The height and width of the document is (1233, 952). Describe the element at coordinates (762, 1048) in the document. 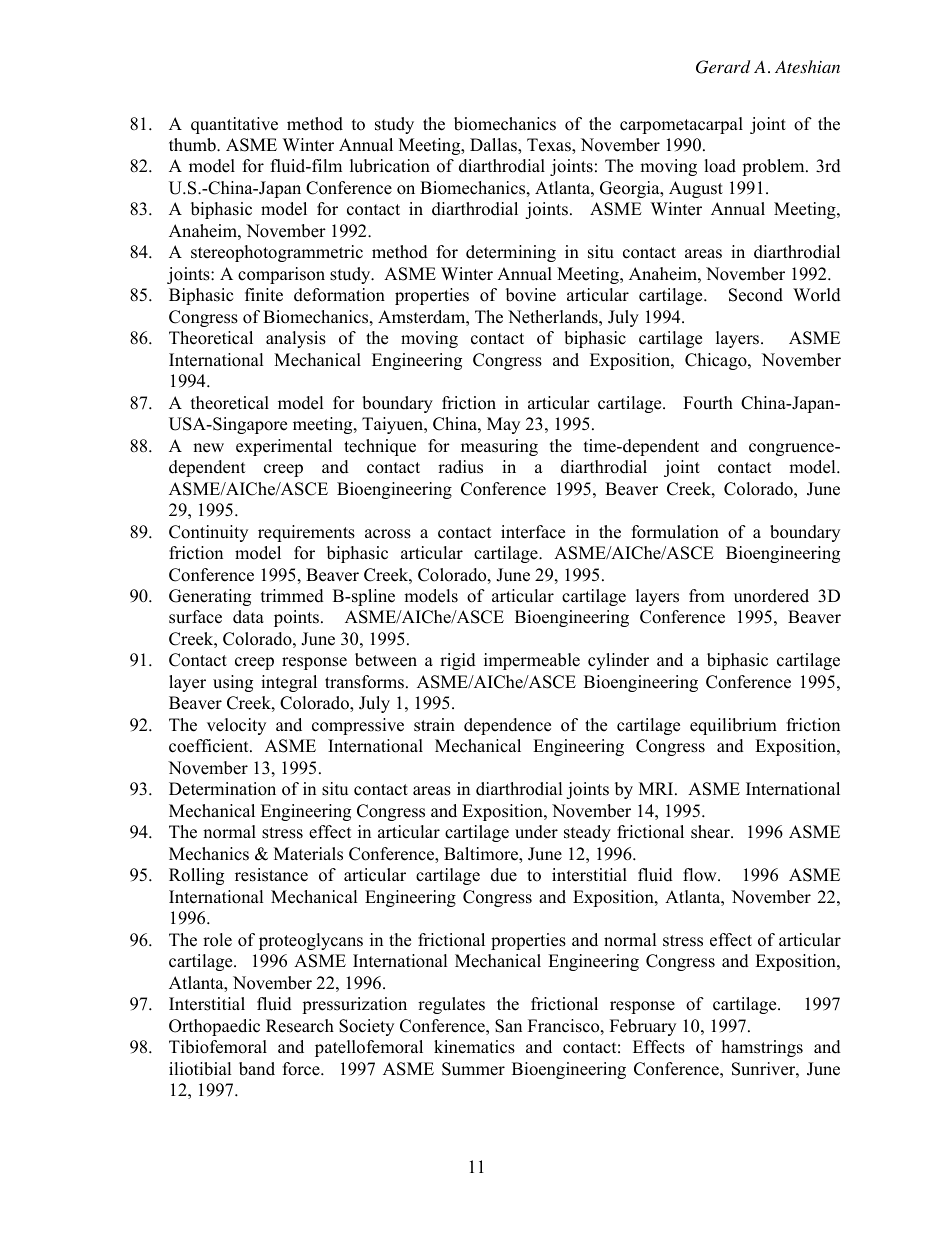

I see `hamstrings` at that location.
